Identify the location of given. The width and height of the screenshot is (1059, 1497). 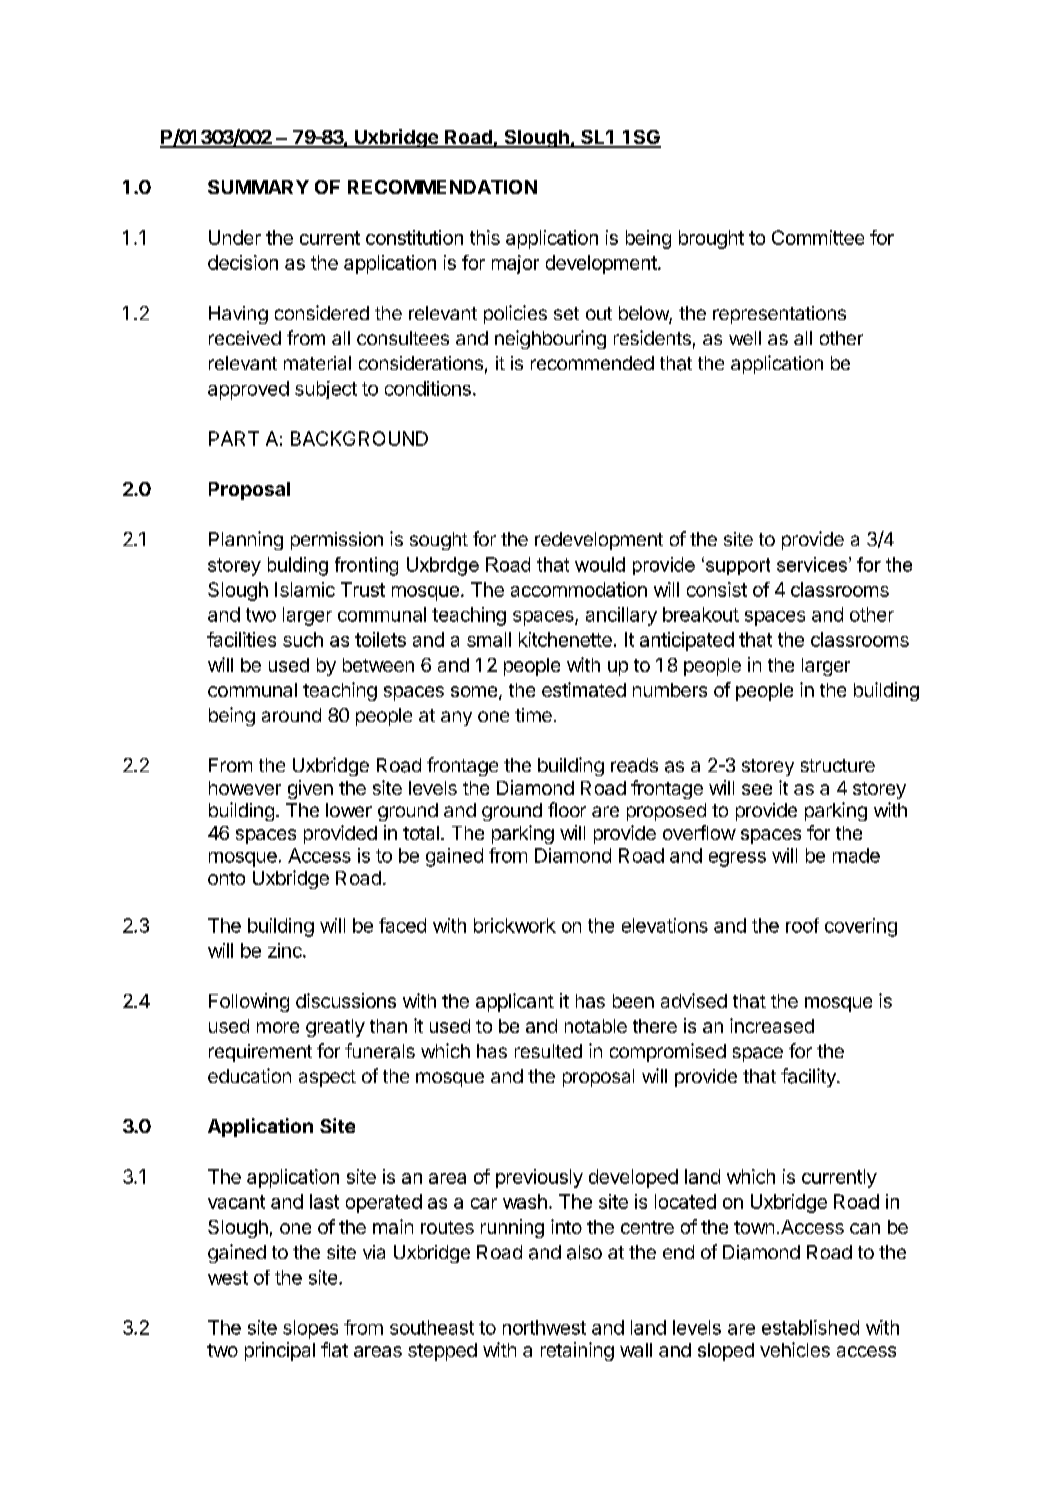
(310, 789).
